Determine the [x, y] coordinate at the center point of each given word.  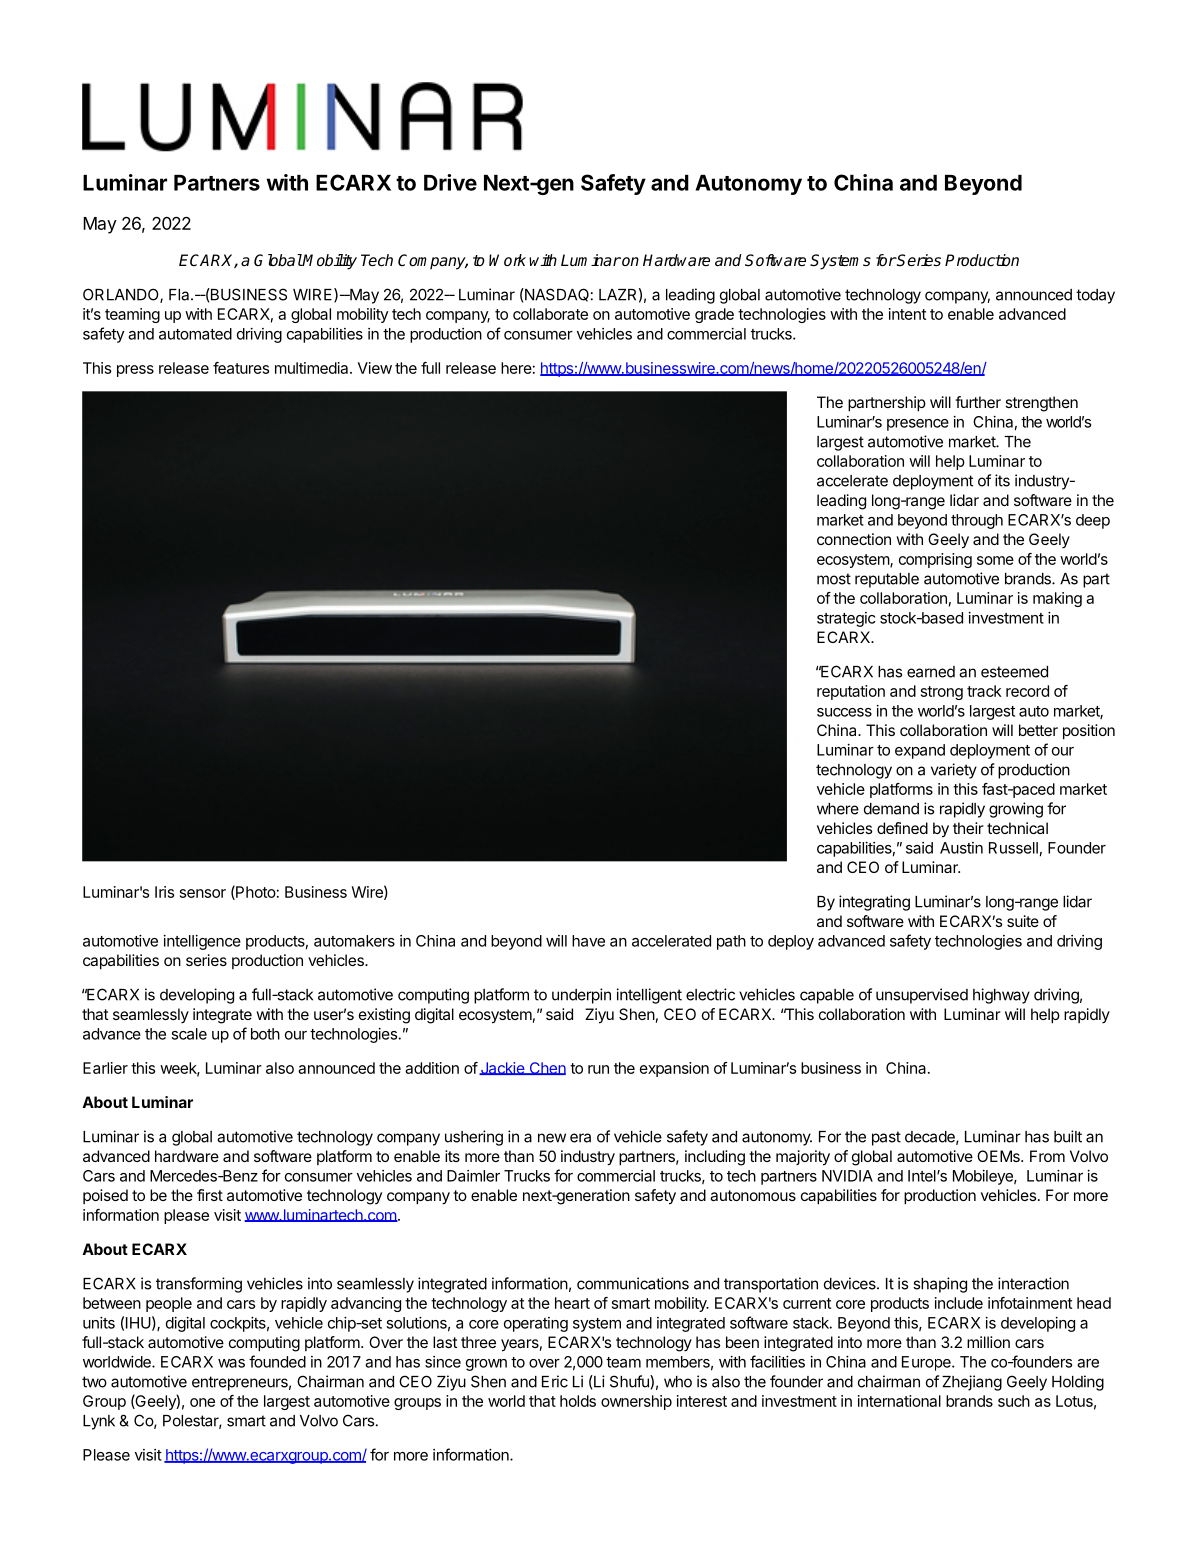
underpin [581, 996]
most [834, 579]
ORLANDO [122, 295]
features [241, 368]
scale [189, 1034]
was [231, 1363]
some [995, 560]
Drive [450, 182]
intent [907, 314]
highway [1001, 996]
